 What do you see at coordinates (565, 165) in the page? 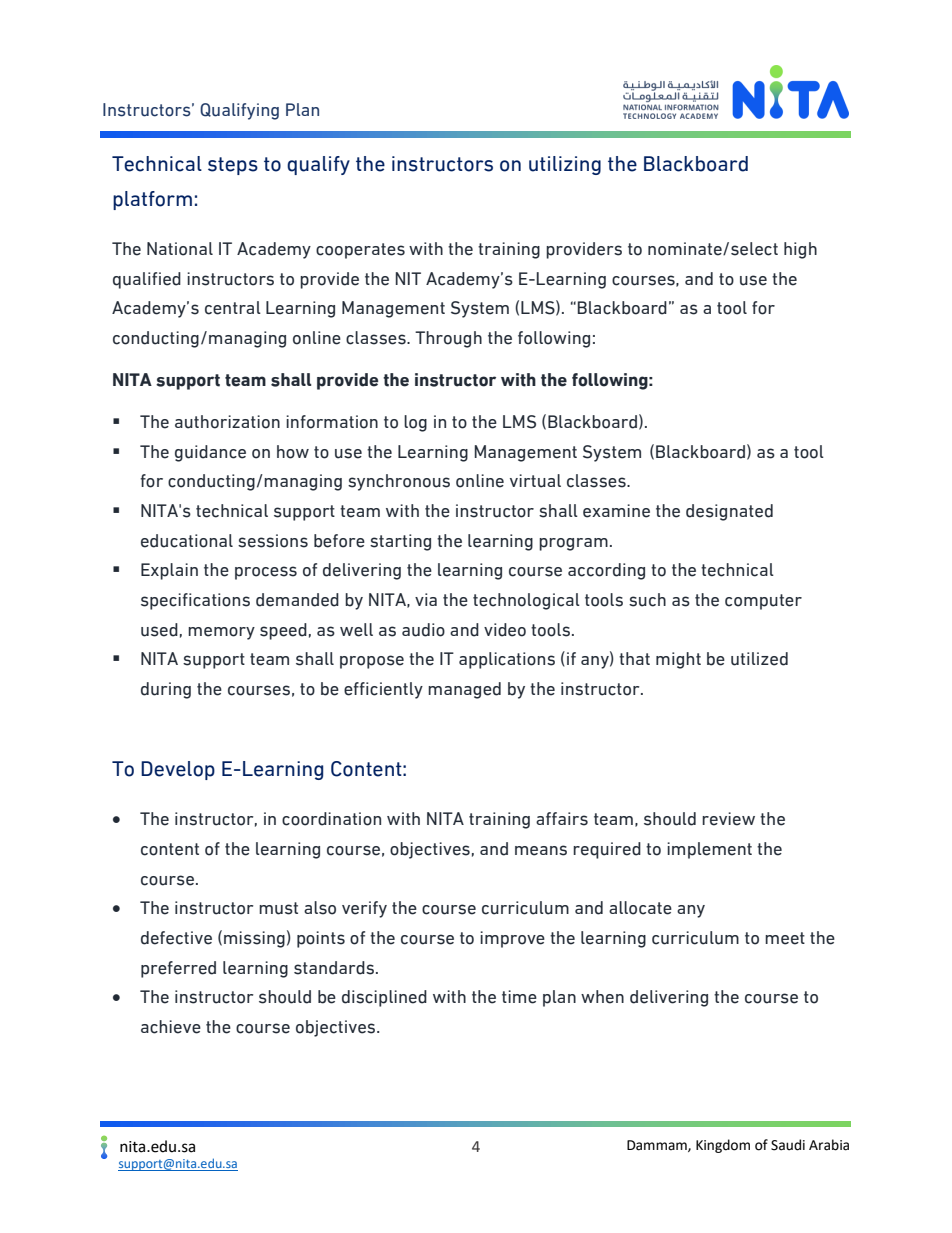
I see `utilizing` at bounding box center [565, 165].
